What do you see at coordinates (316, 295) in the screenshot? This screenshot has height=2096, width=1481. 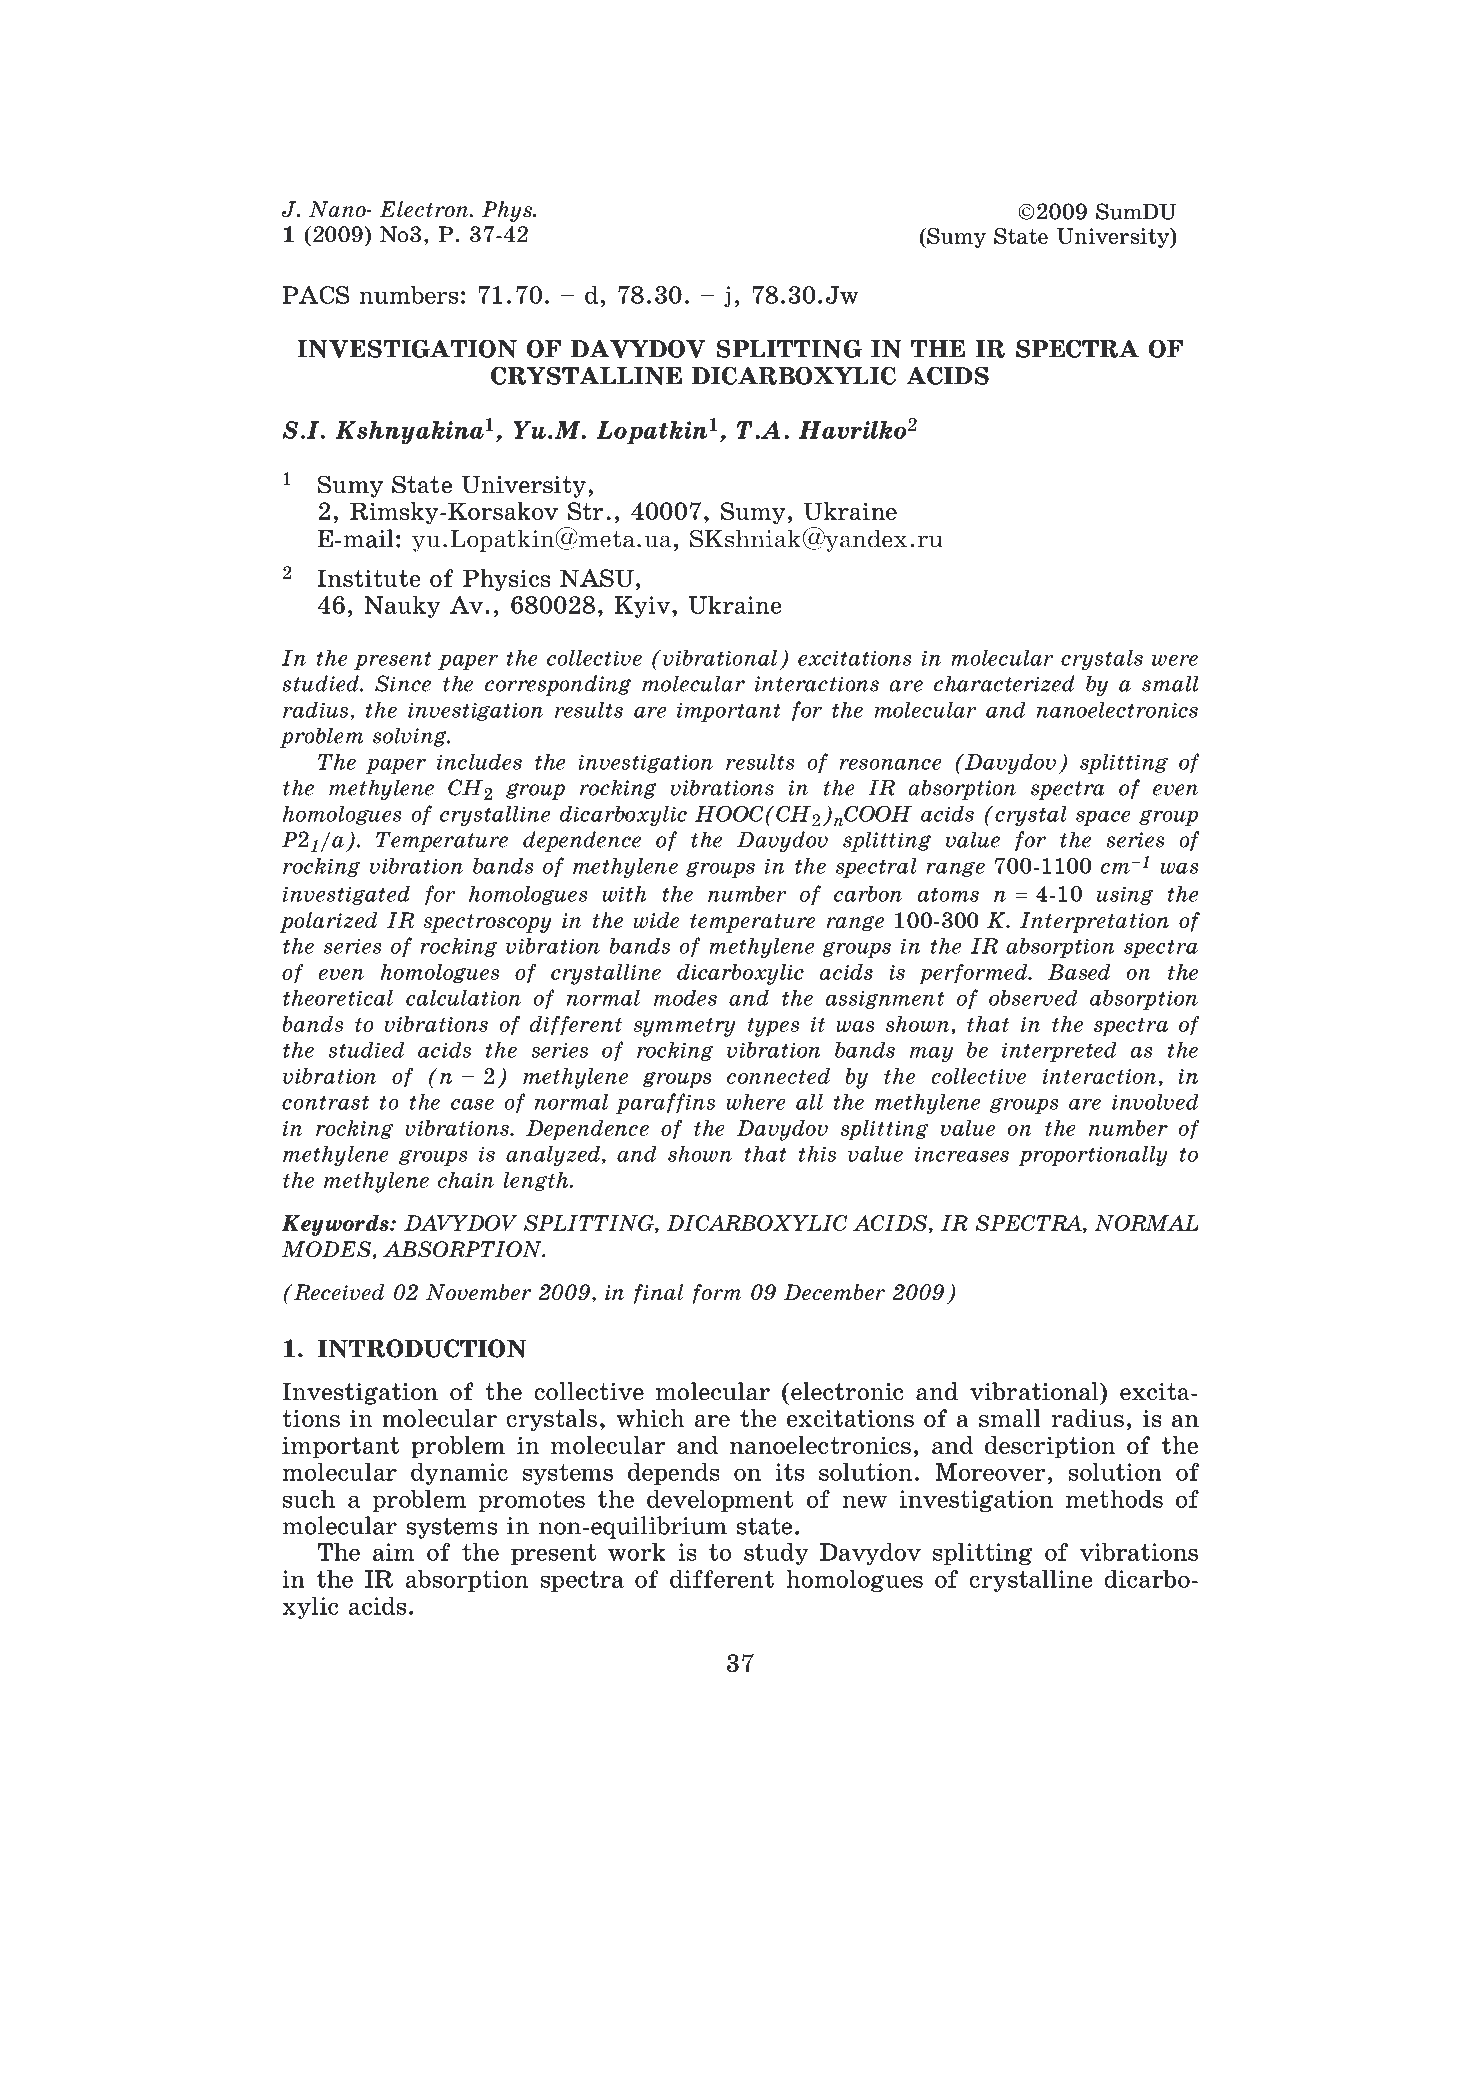 I see `PACS` at bounding box center [316, 295].
